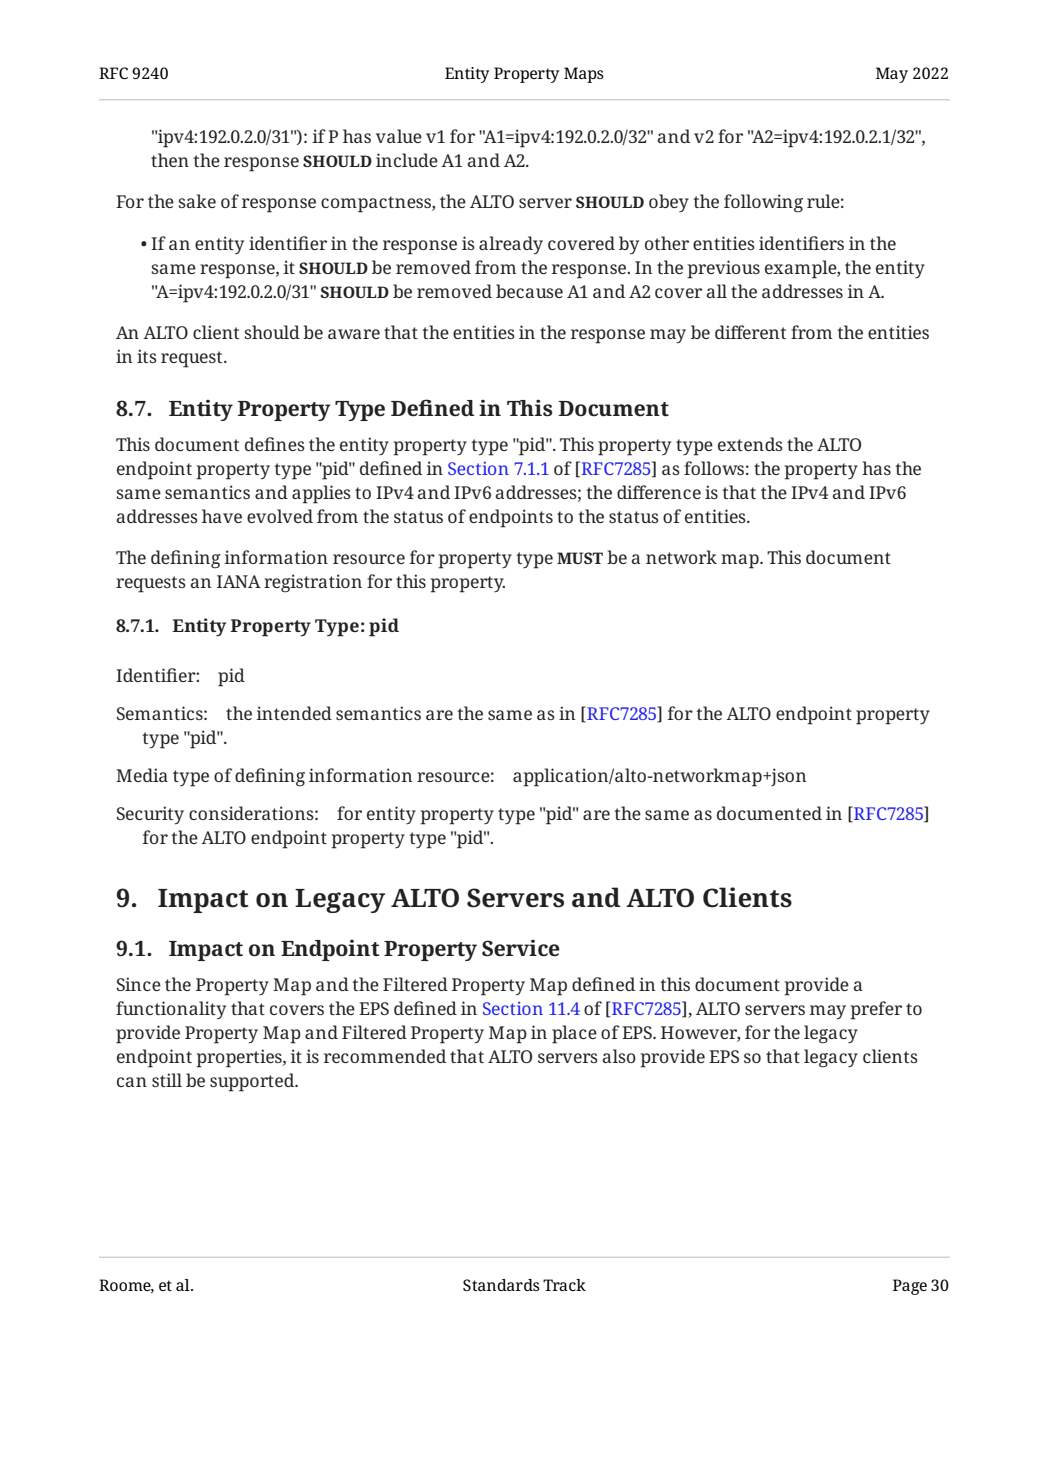  What do you see at coordinates (910, 1287) in the screenshot?
I see `Page` at bounding box center [910, 1287].
